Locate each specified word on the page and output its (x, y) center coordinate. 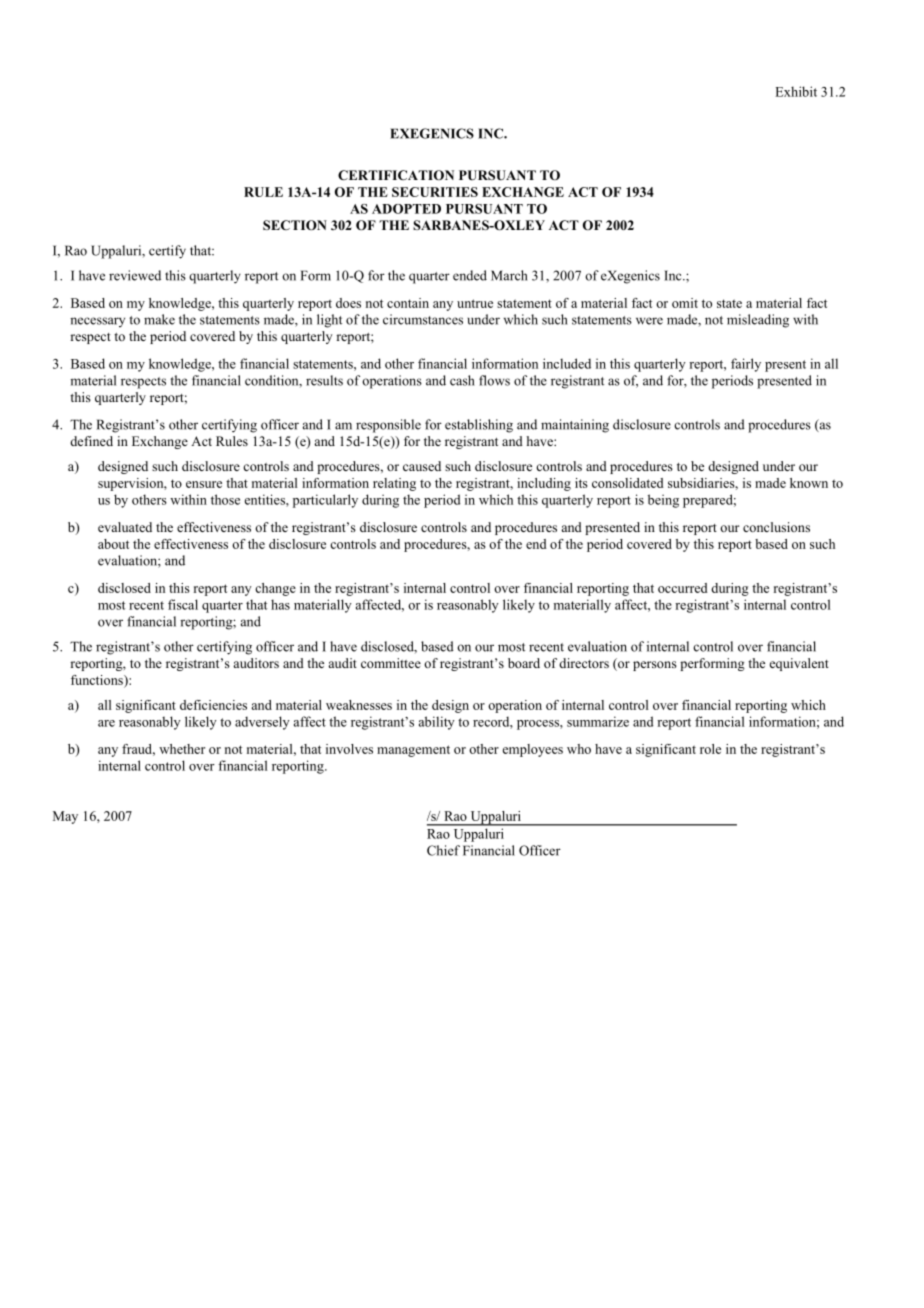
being (663, 501)
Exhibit (796, 91)
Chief (443, 850)
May (65, 817)
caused (422, 466)
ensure (204, 484)
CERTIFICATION (396, 175)
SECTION (295, 225)
